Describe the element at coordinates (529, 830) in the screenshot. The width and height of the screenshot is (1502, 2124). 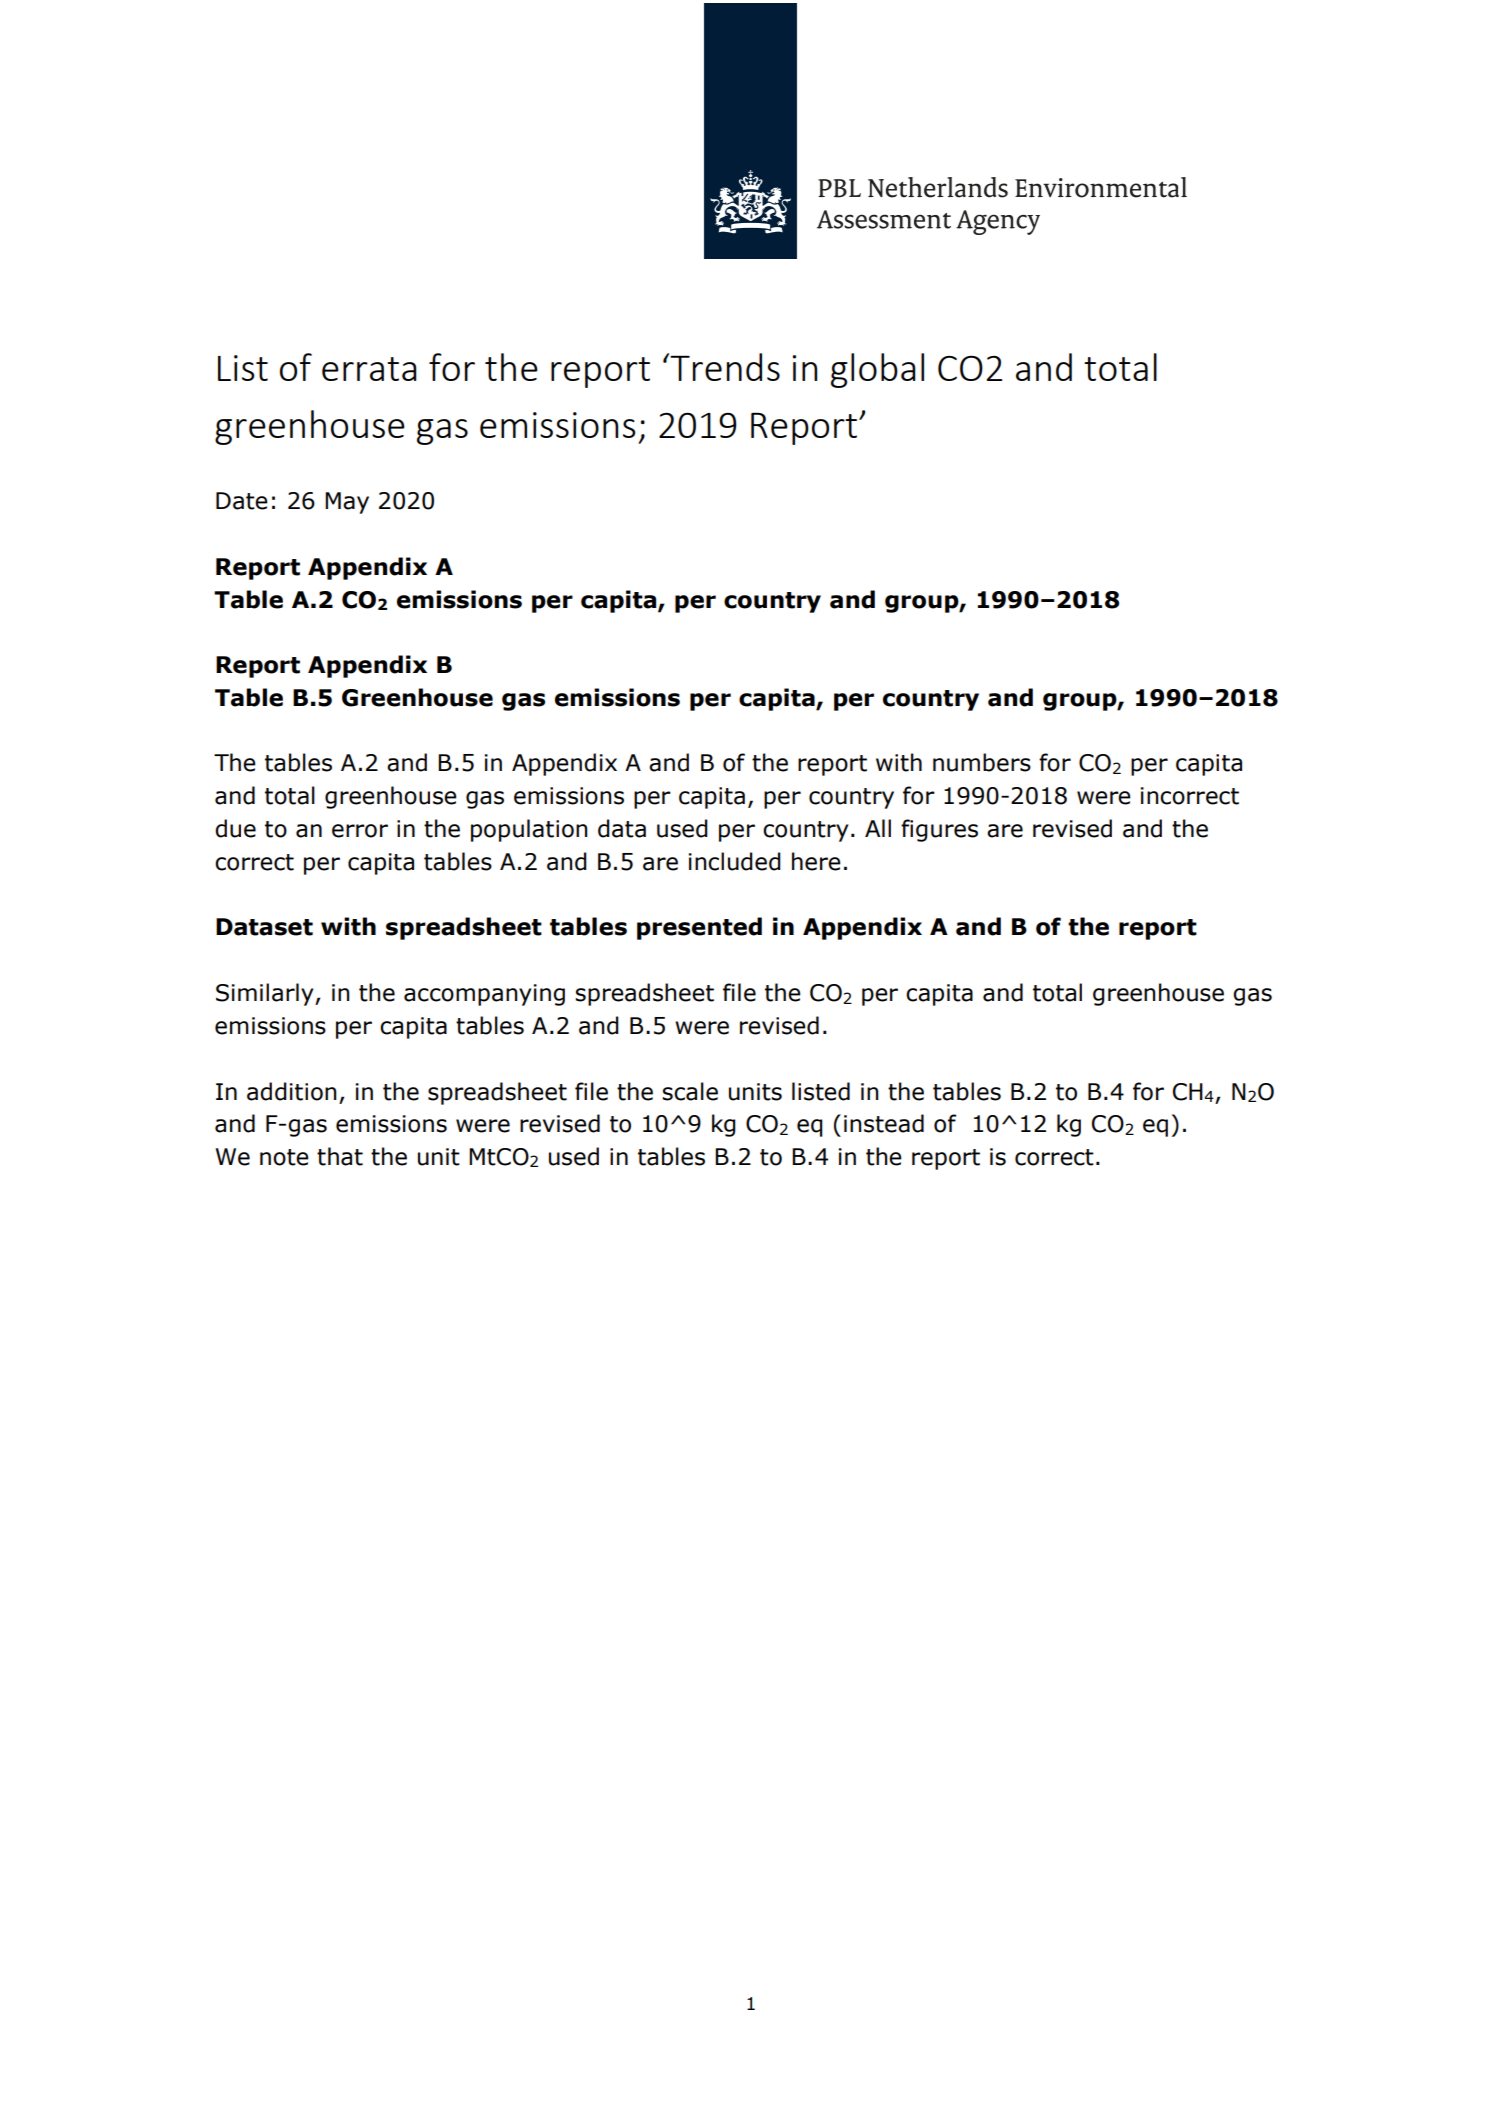
I see `population` at that location.
